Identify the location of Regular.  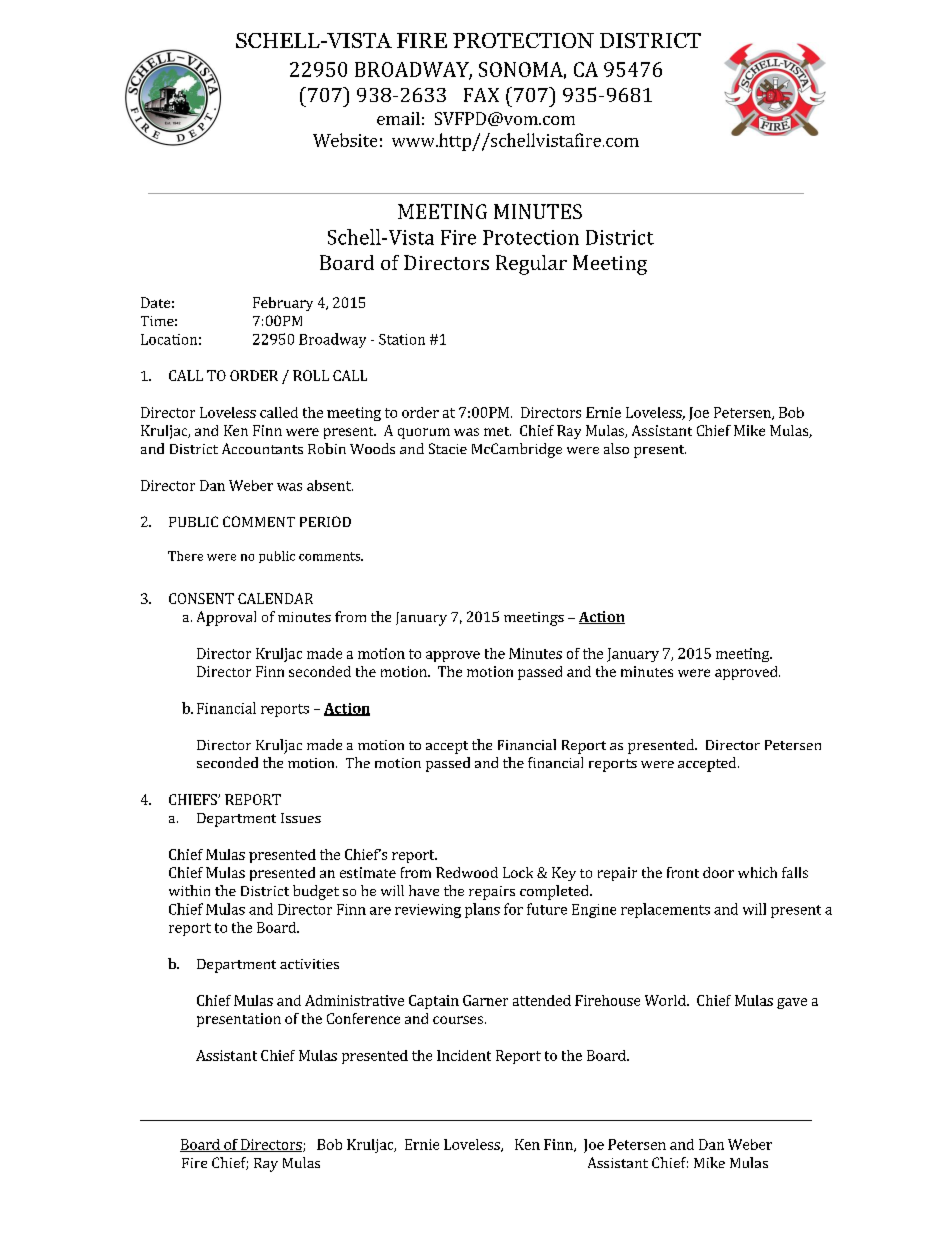
(531, 265).
